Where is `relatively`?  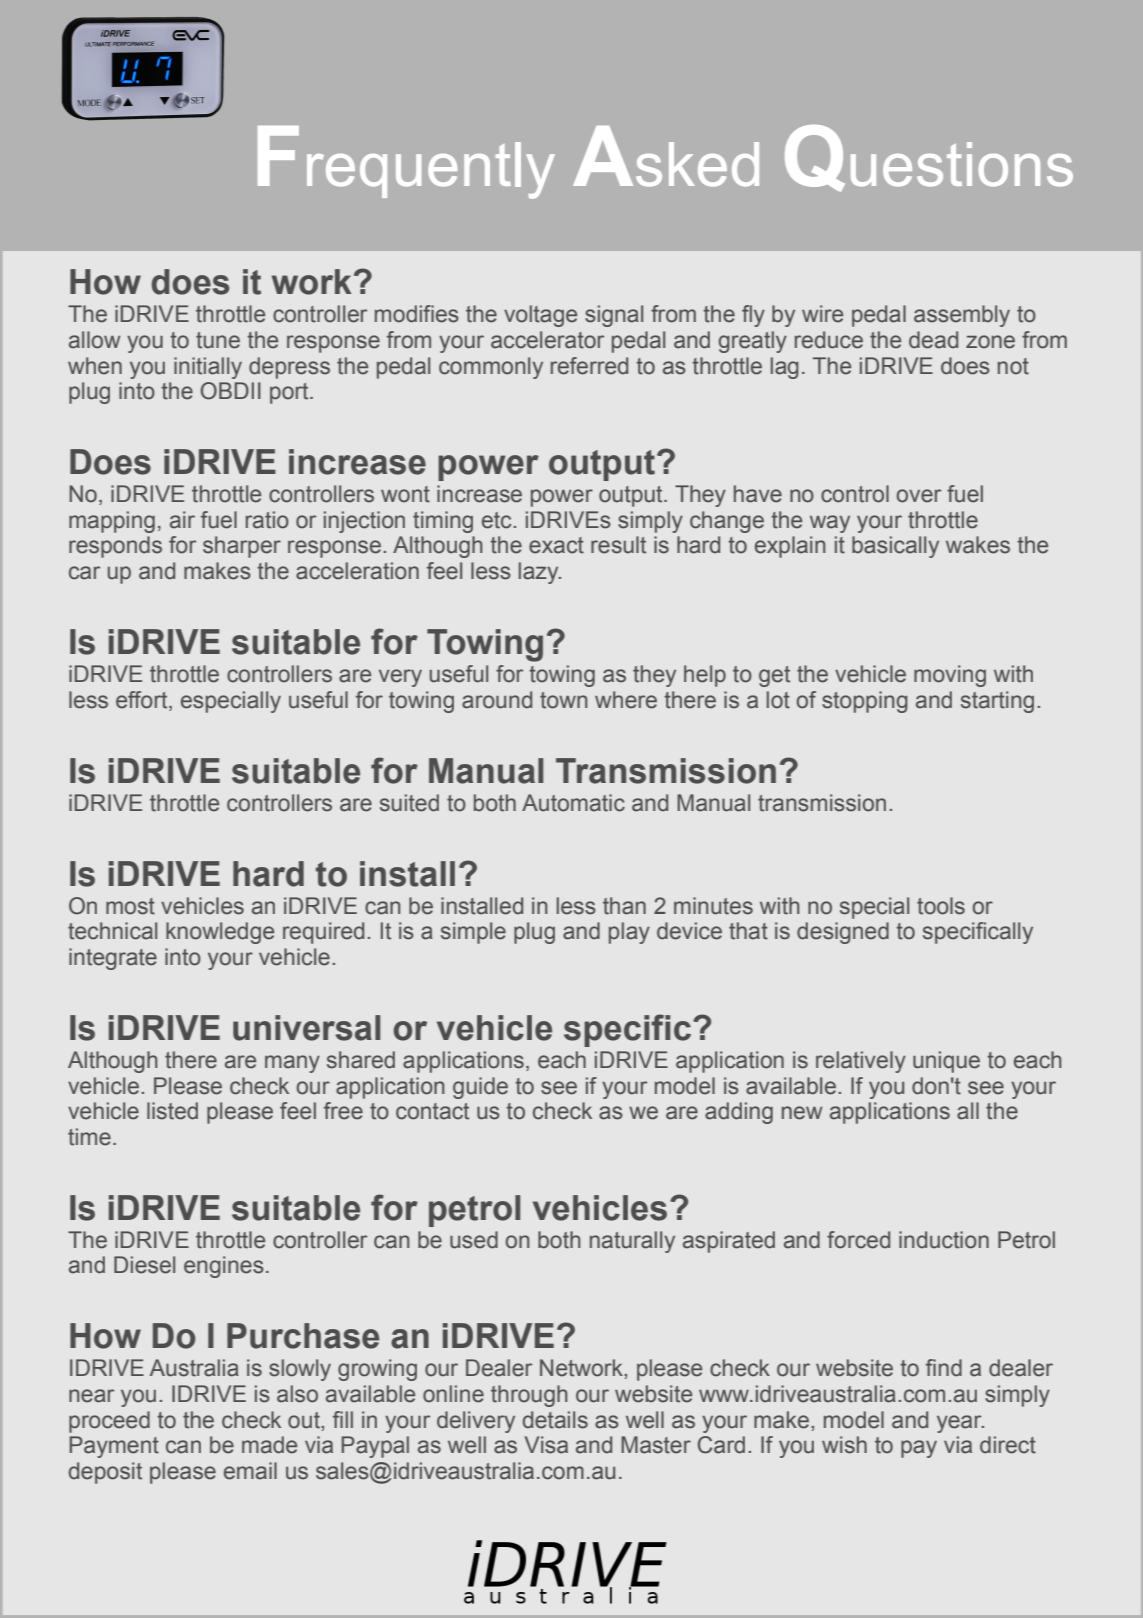 relatively is located at coordinates (861, 1062).
